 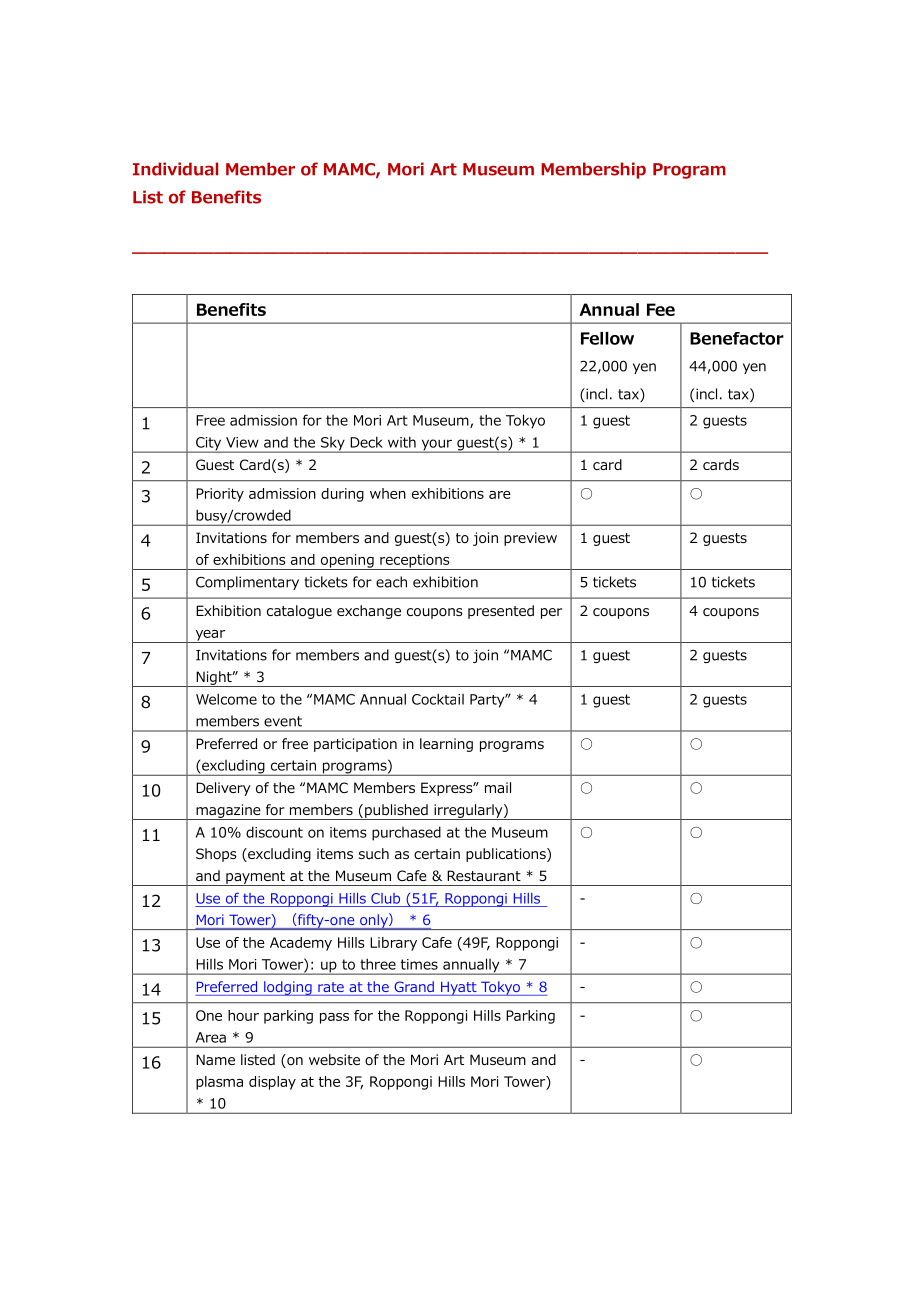 I want to click on Benefactor, so click(x=737, y=338).
